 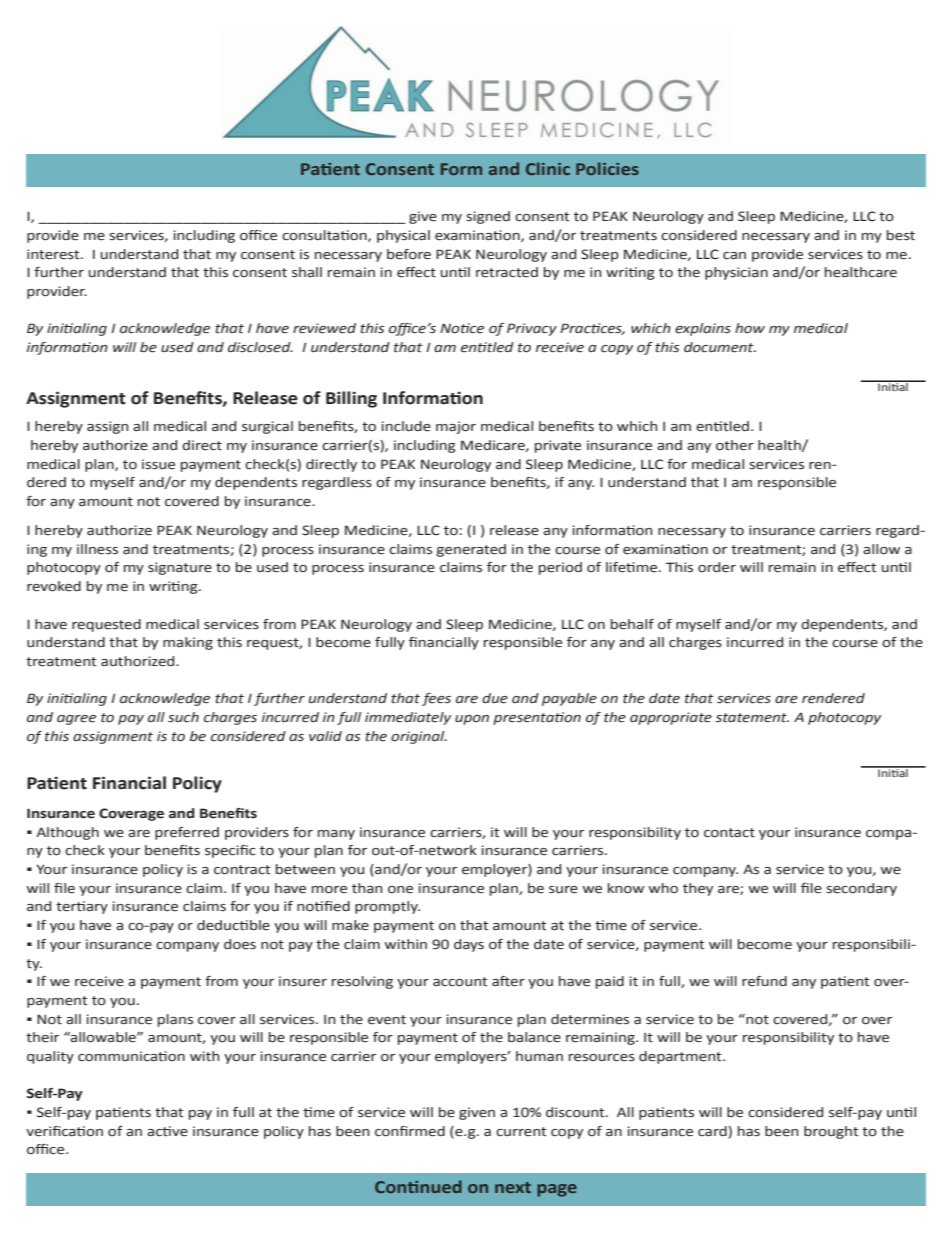 I want to click on active, so click(x=167, y=1131).
